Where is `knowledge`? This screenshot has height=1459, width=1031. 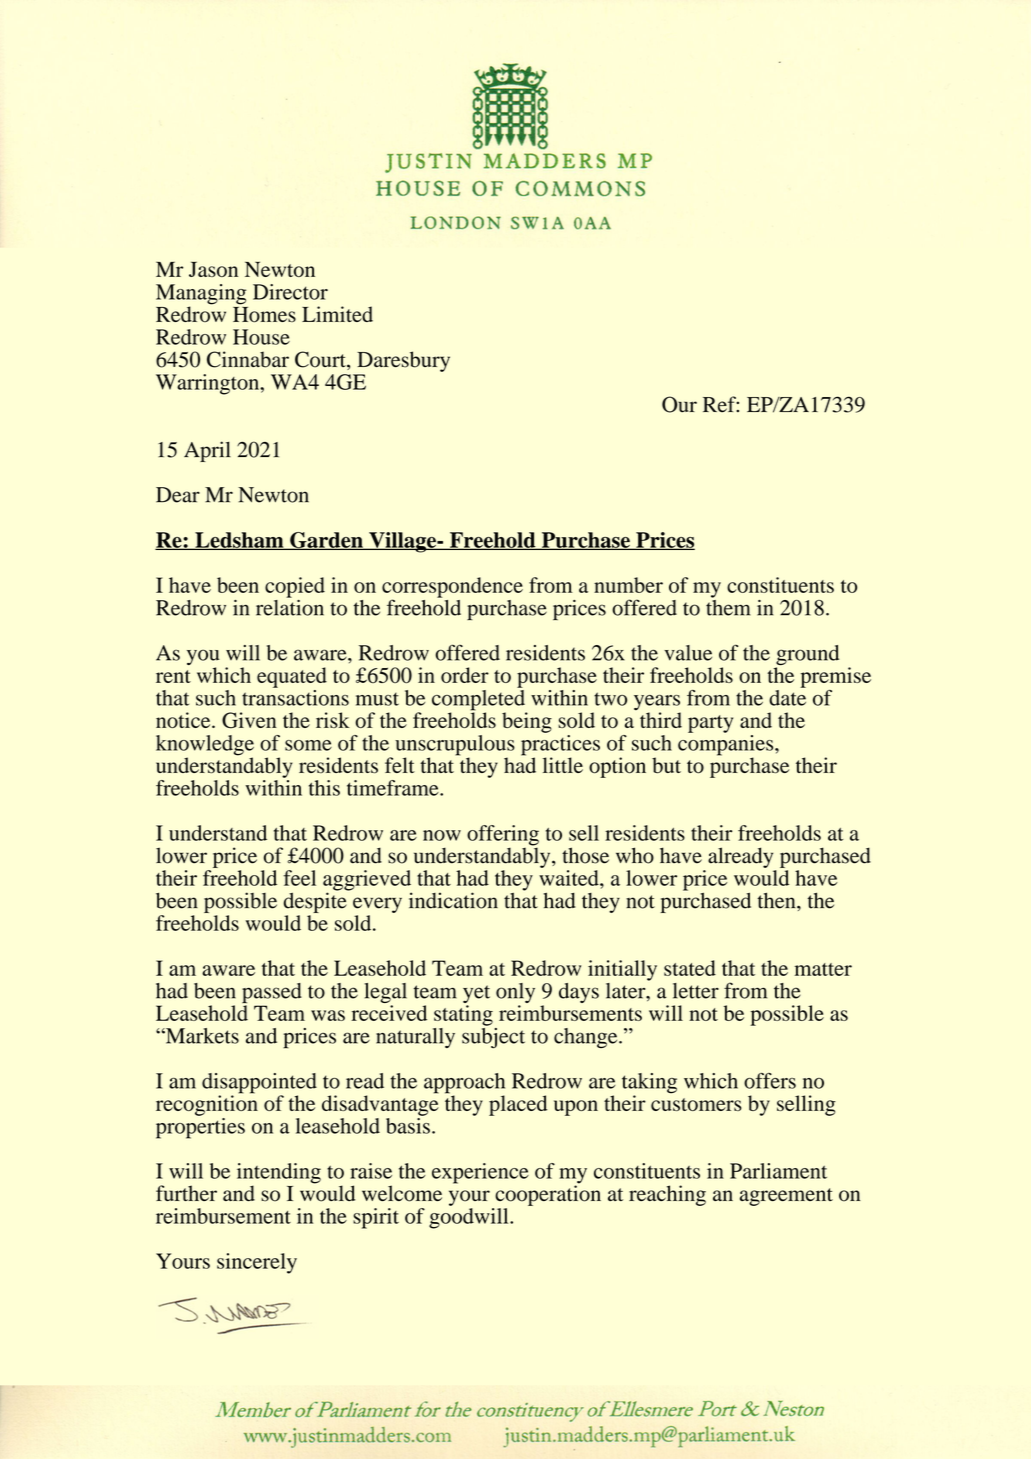
knowledge is located at coordinates (205, 746).
